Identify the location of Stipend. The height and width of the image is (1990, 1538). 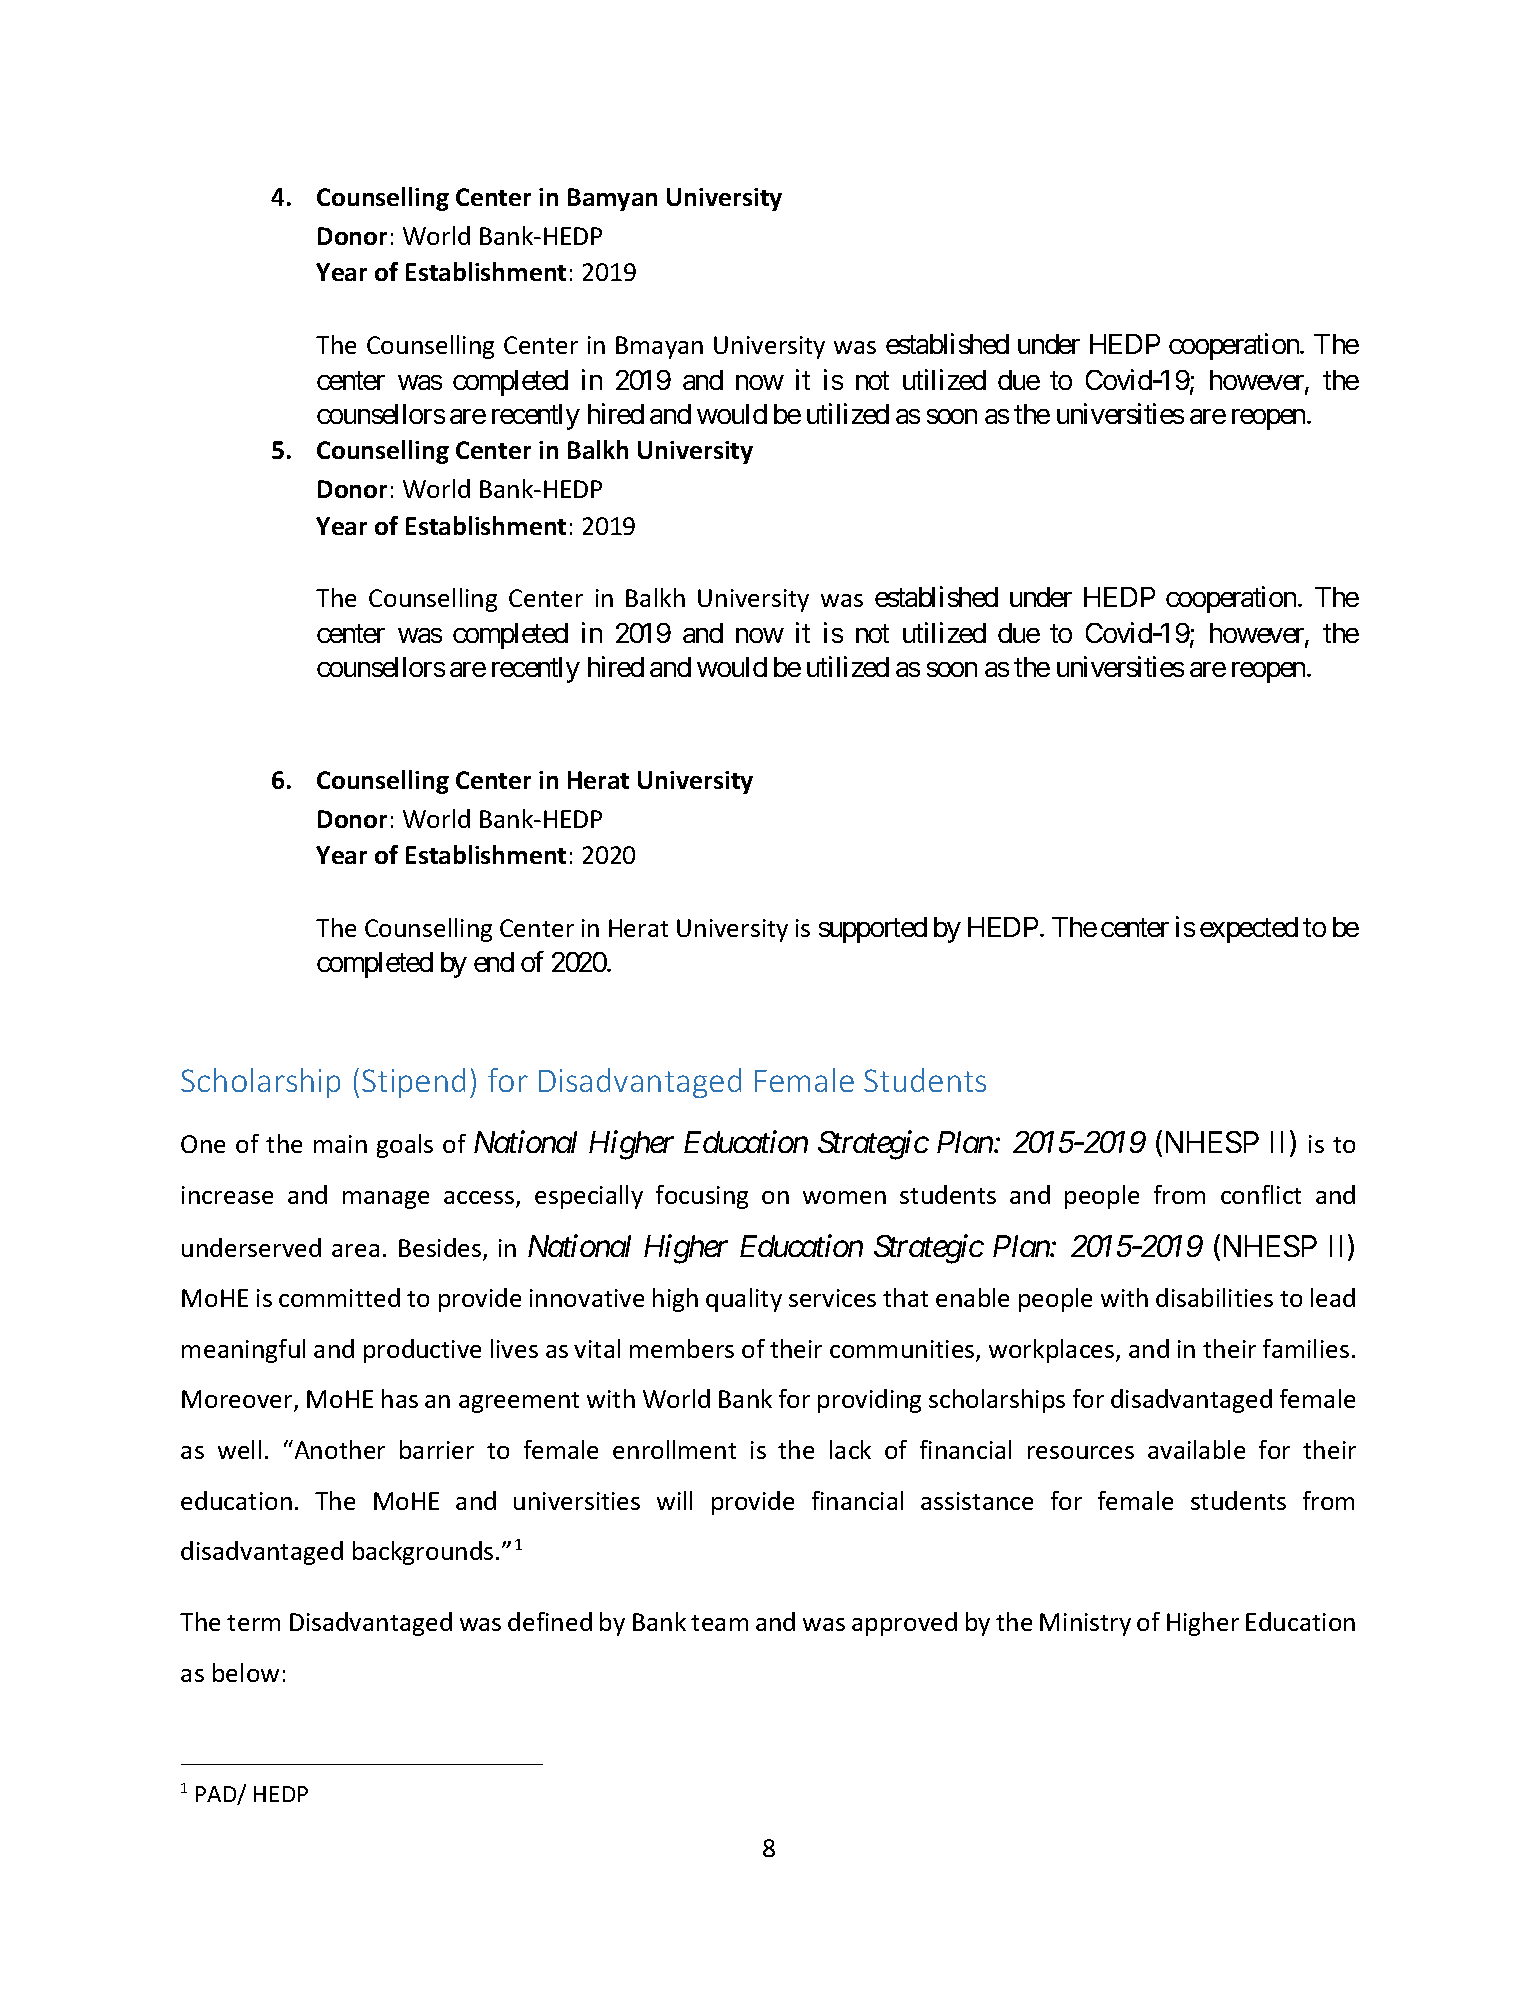
(413, 1083).
